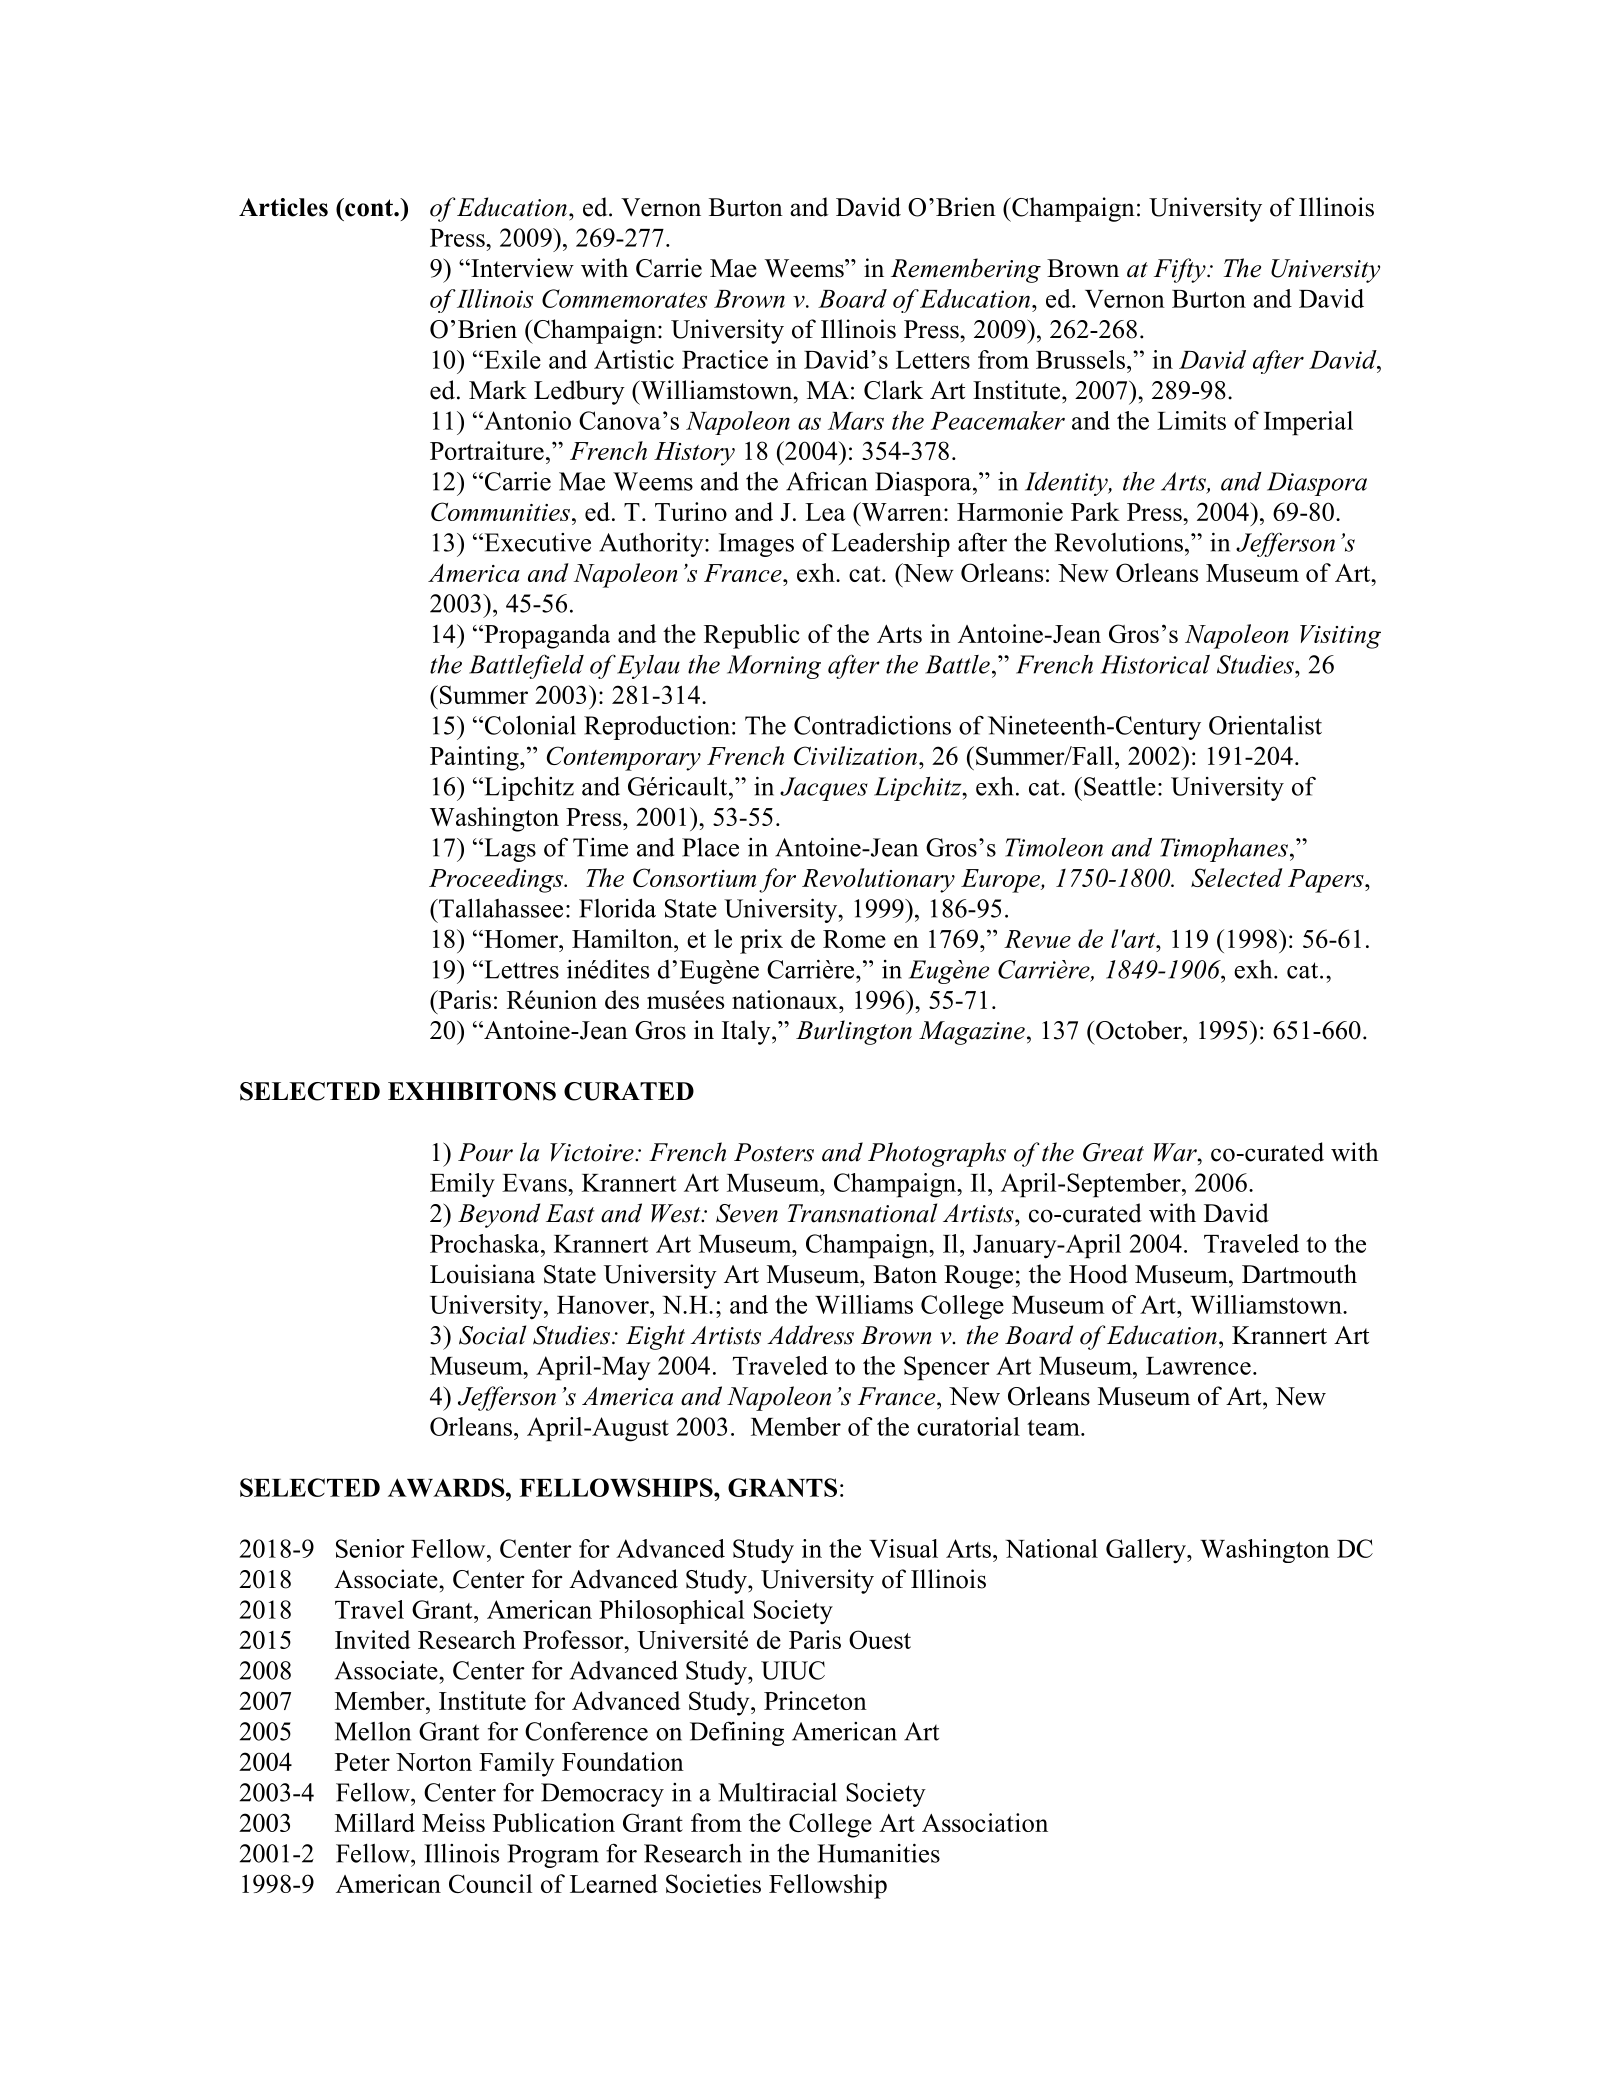 This document has height=2096, width=1620. I want to click on Practice, so click(725, 359).
